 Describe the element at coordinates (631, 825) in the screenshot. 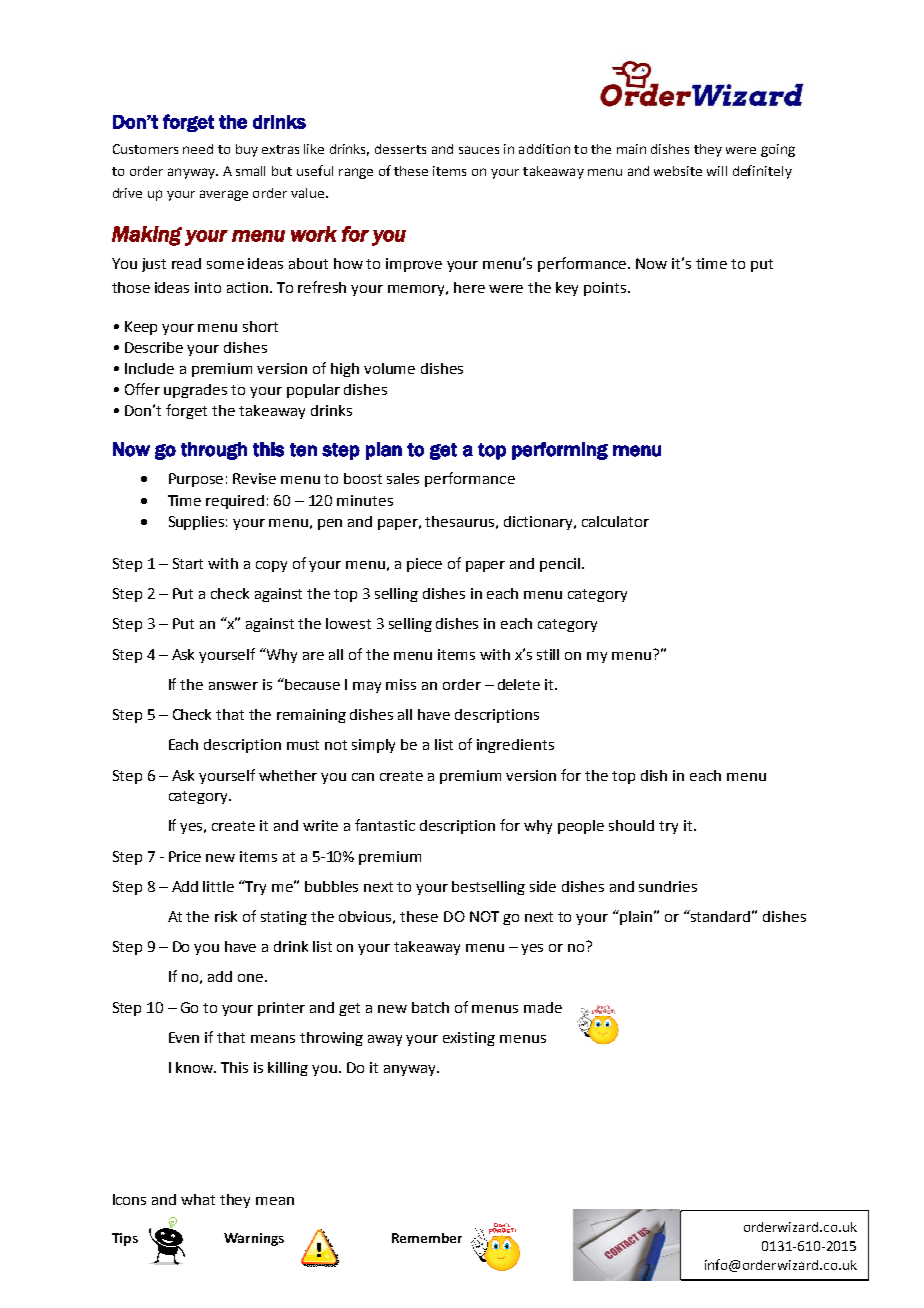

I see `should` at that location.
